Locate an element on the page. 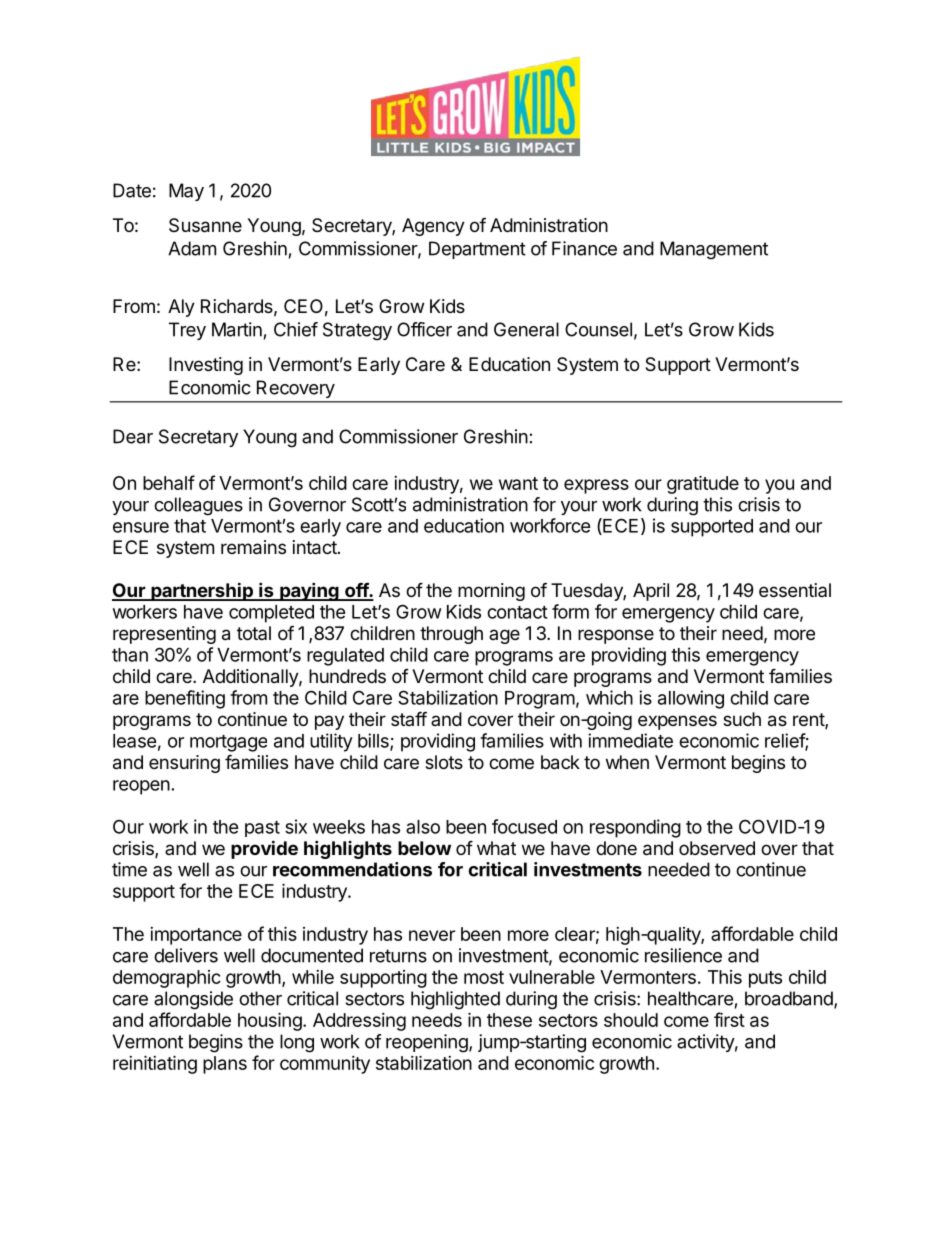 The height and width of the image is (1233, 952). first is located at coordinates (729, 1019).
